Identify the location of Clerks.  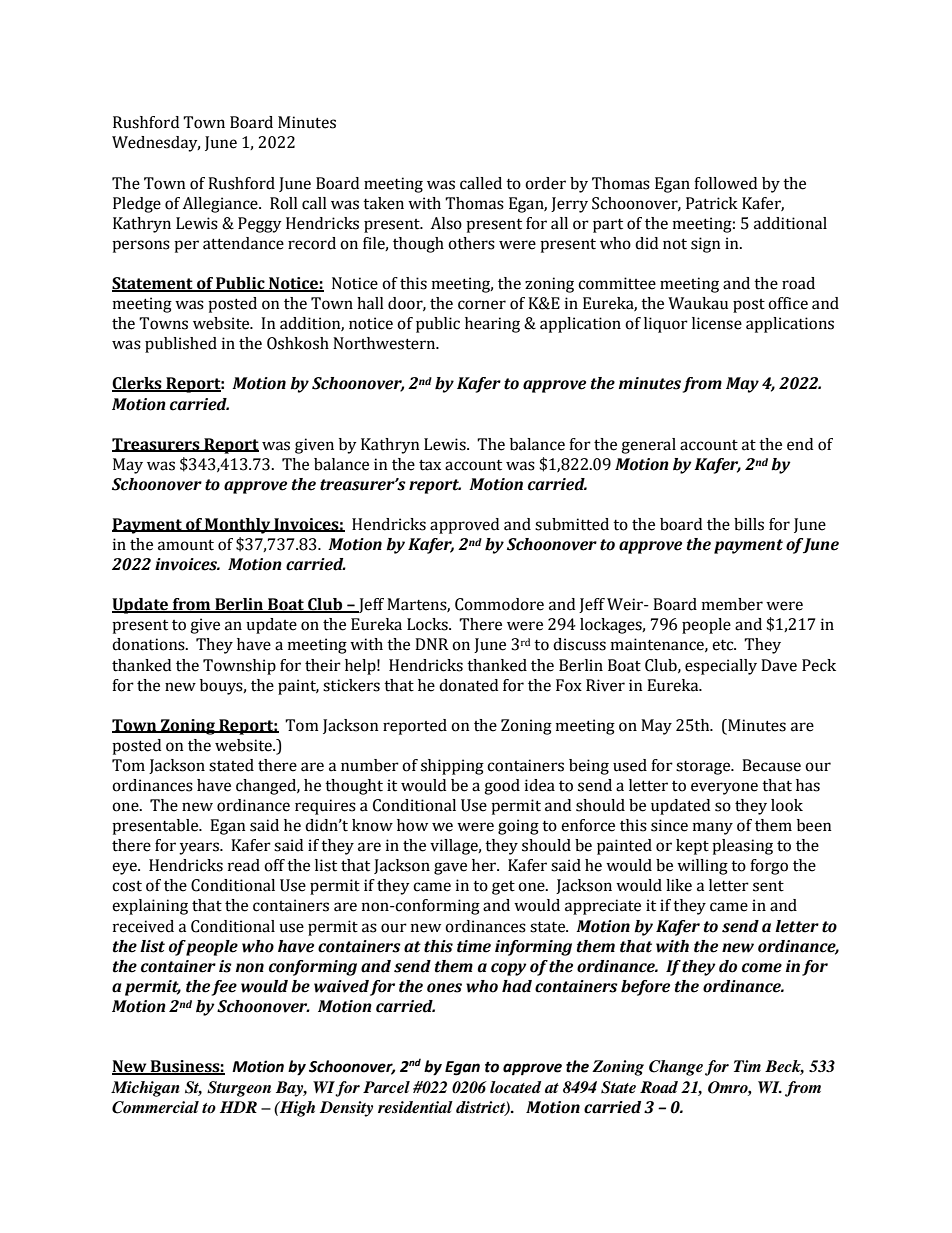
(138, 384).
